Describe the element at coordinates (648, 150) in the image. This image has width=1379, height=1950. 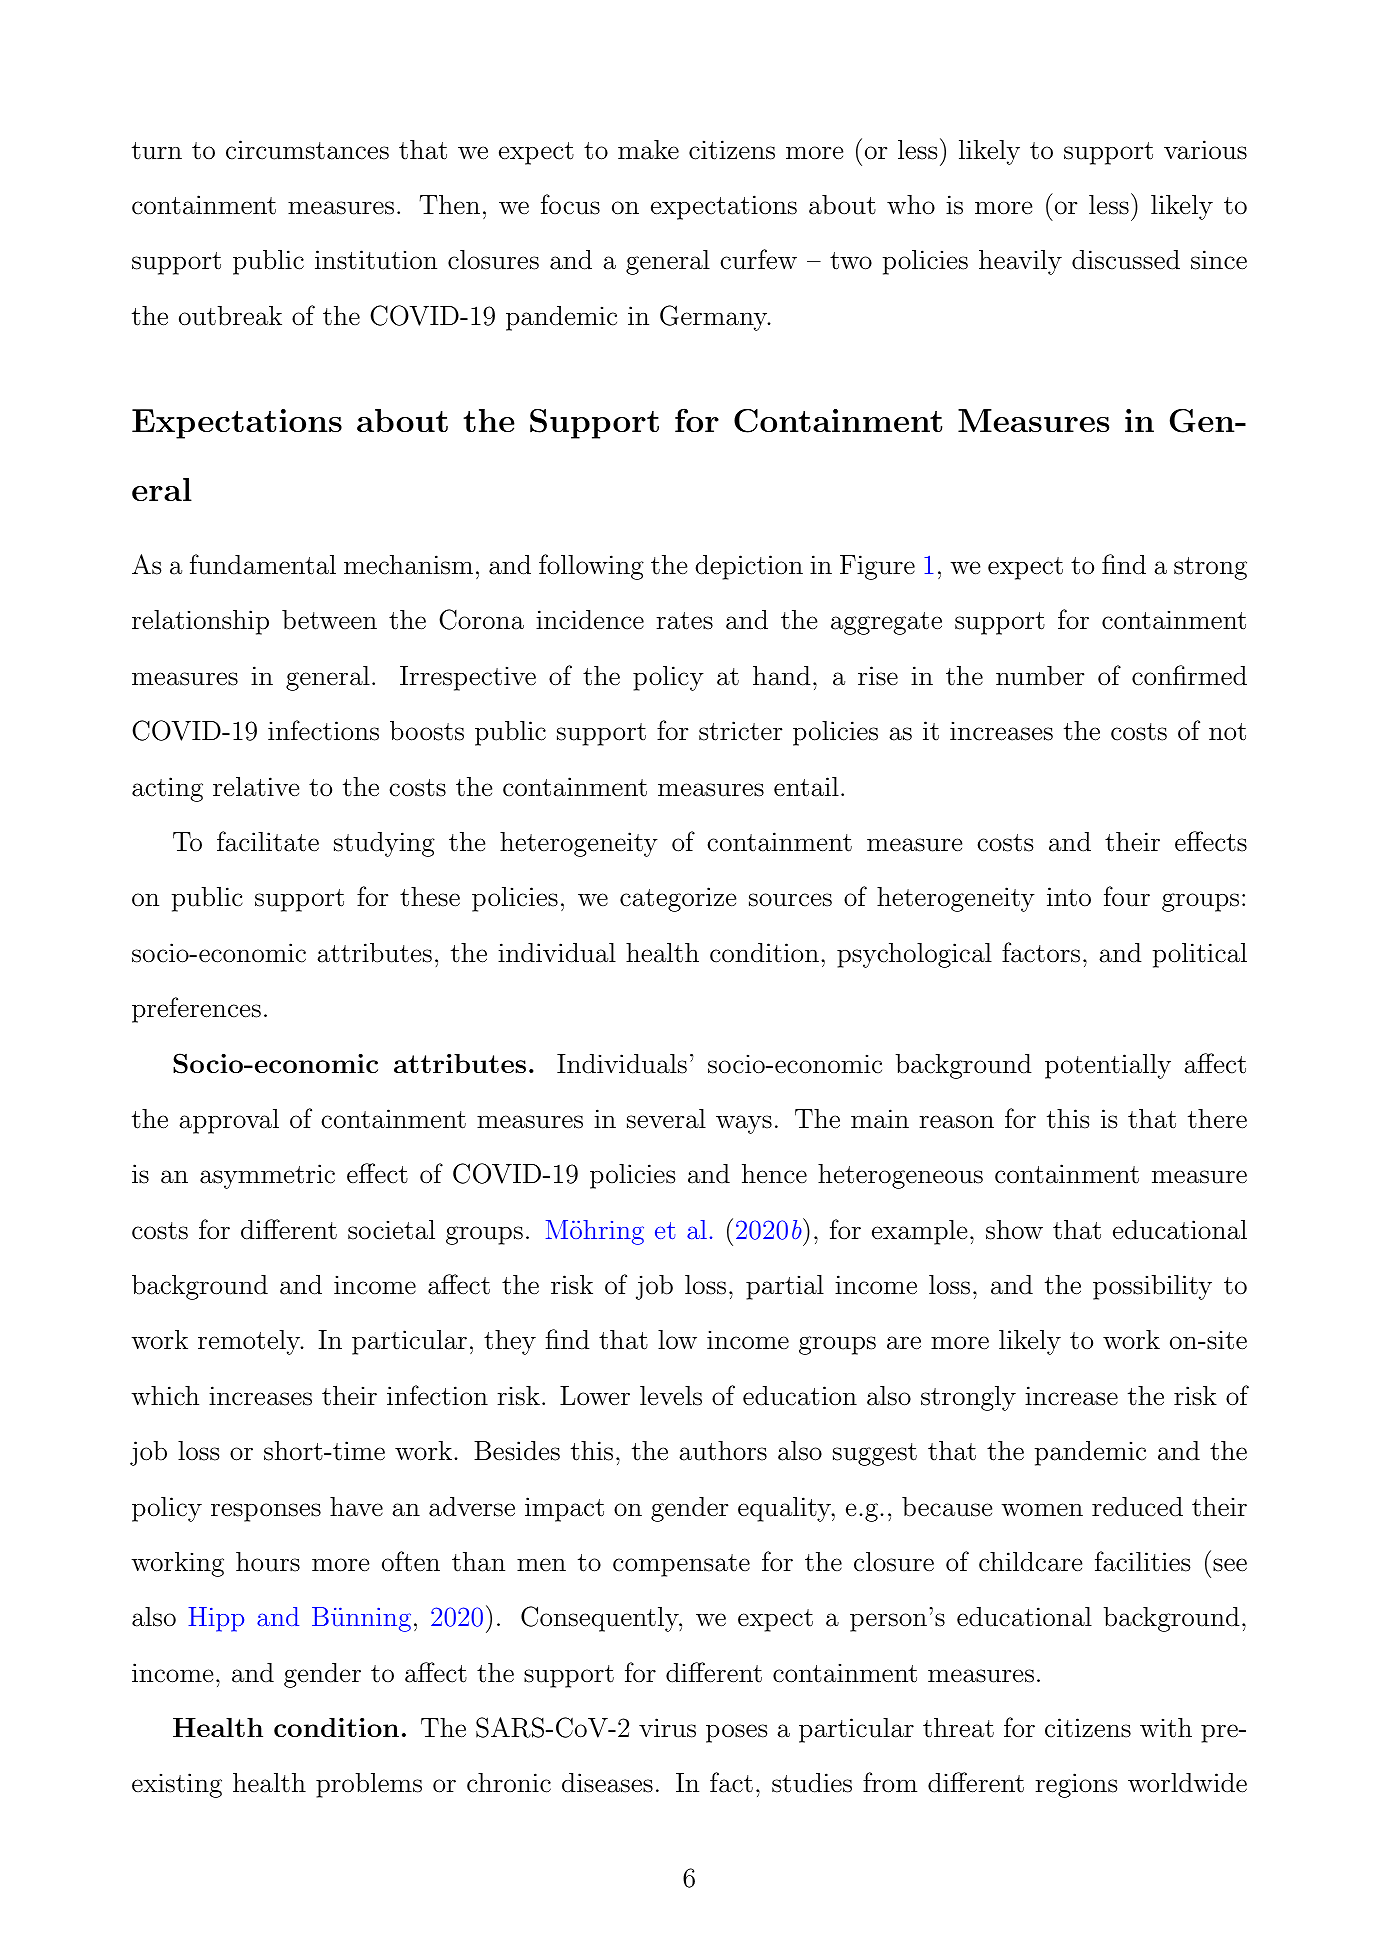
I see `make` at that location.
